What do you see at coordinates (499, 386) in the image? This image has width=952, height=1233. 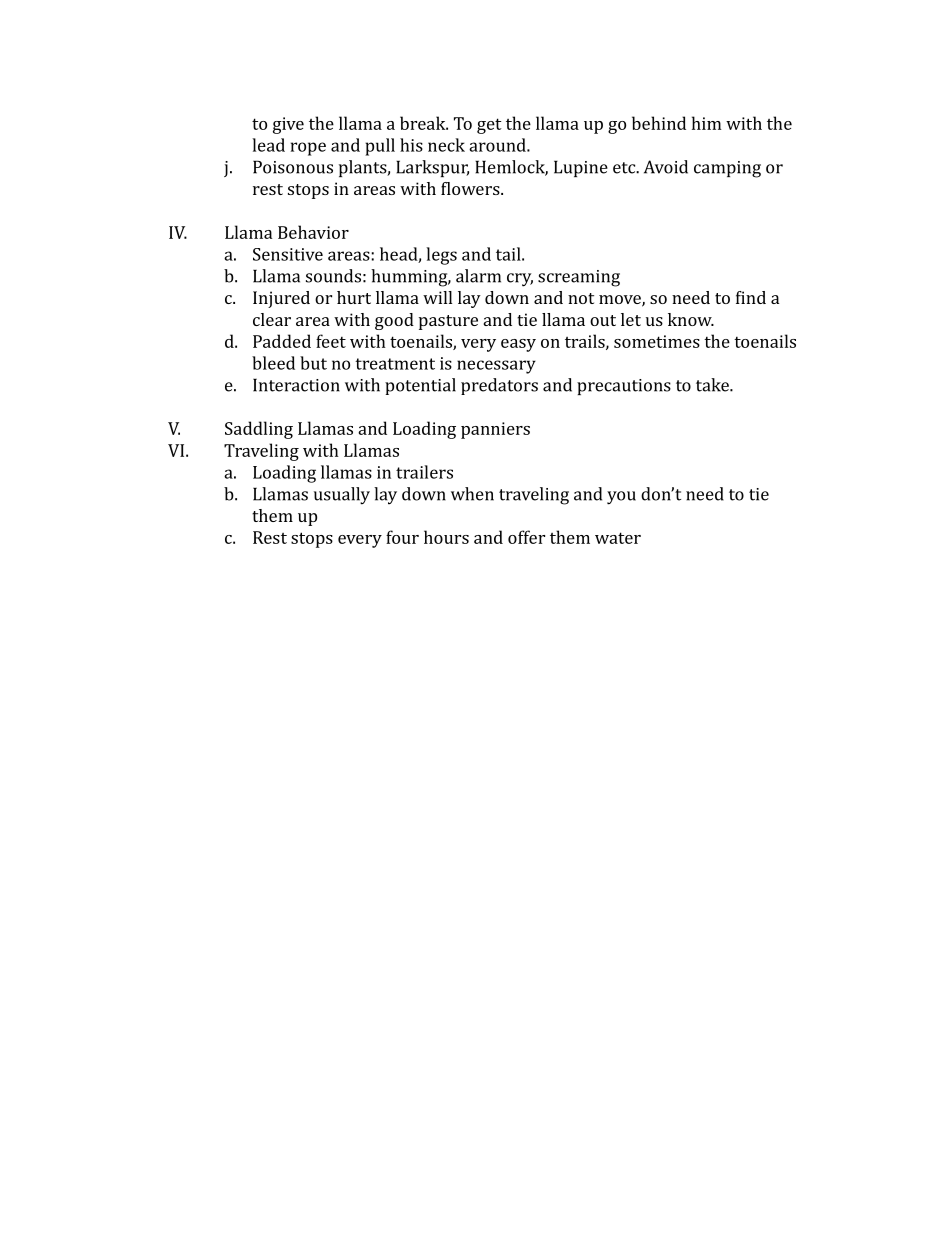 I see `predators` at bounding box center [499, 386].
